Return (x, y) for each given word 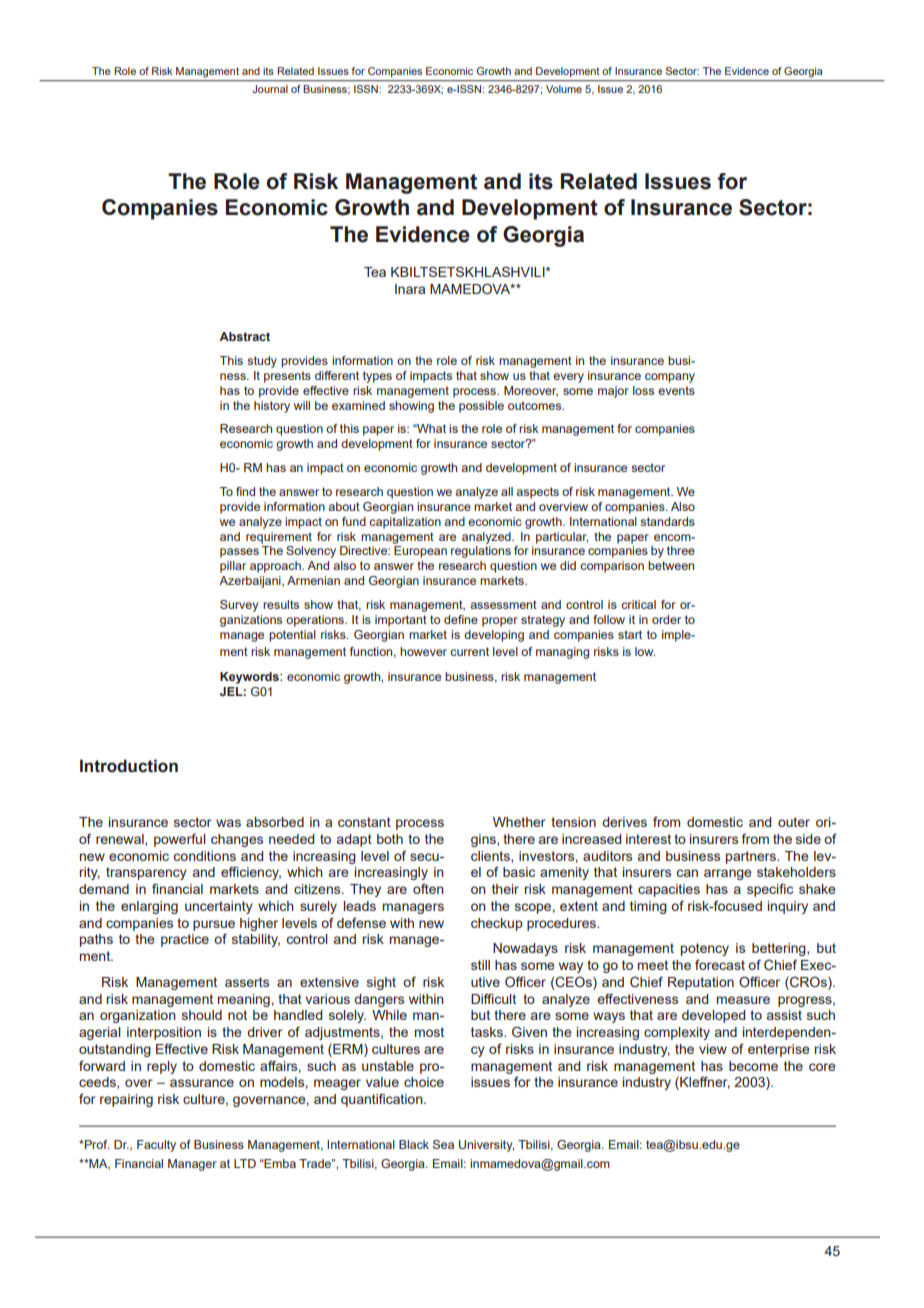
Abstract (244, 336)
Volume (564, 89)
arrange (728, 874)
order (666, 619)
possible (481, 407)
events (676, 390)
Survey (239, 606)
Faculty (156, 1146)
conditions (205, 856)
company (670, 378)
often (428, 888)
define (461, 619)
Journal (270, 89)
